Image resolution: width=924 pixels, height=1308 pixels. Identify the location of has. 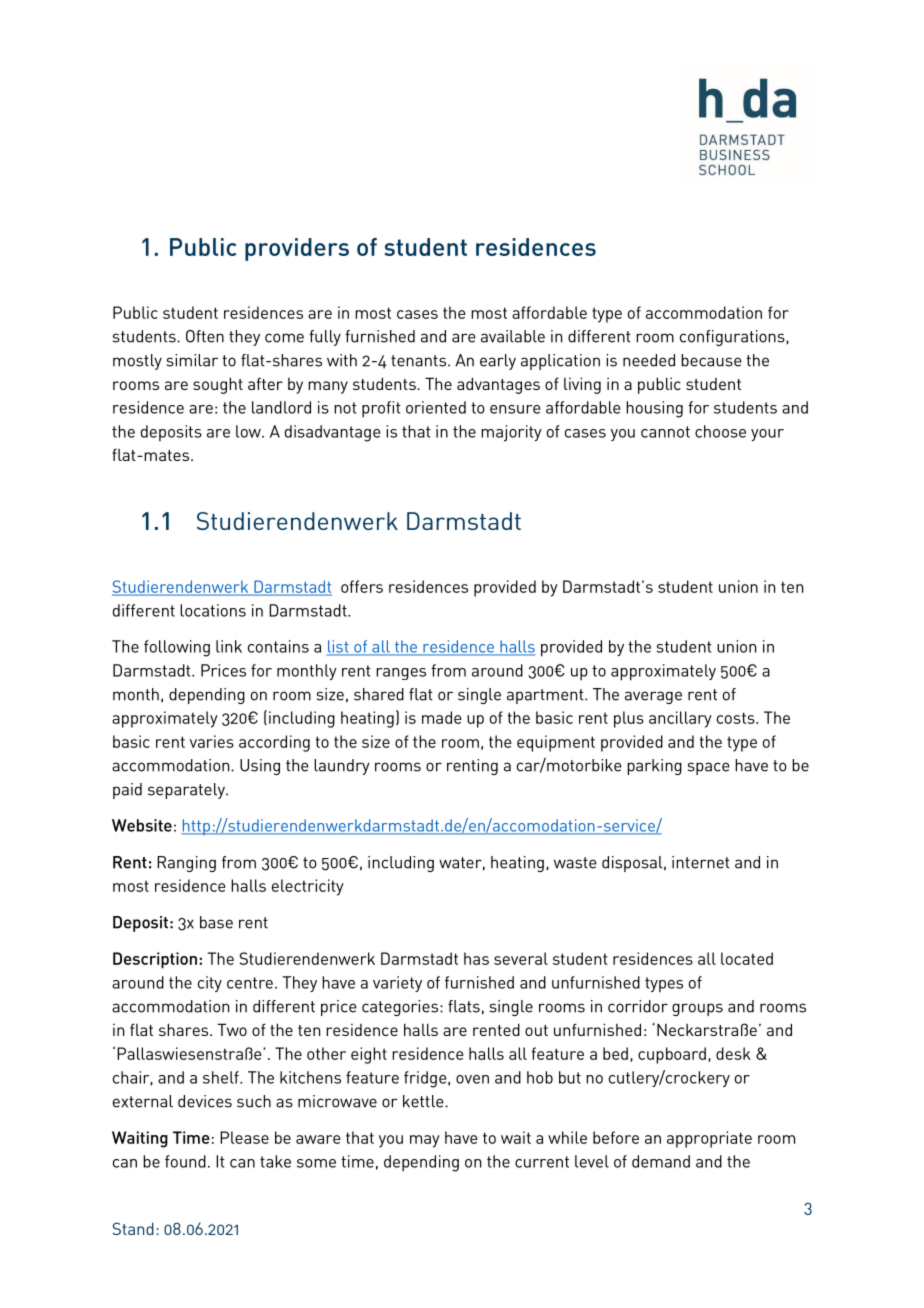
(476, 958).
